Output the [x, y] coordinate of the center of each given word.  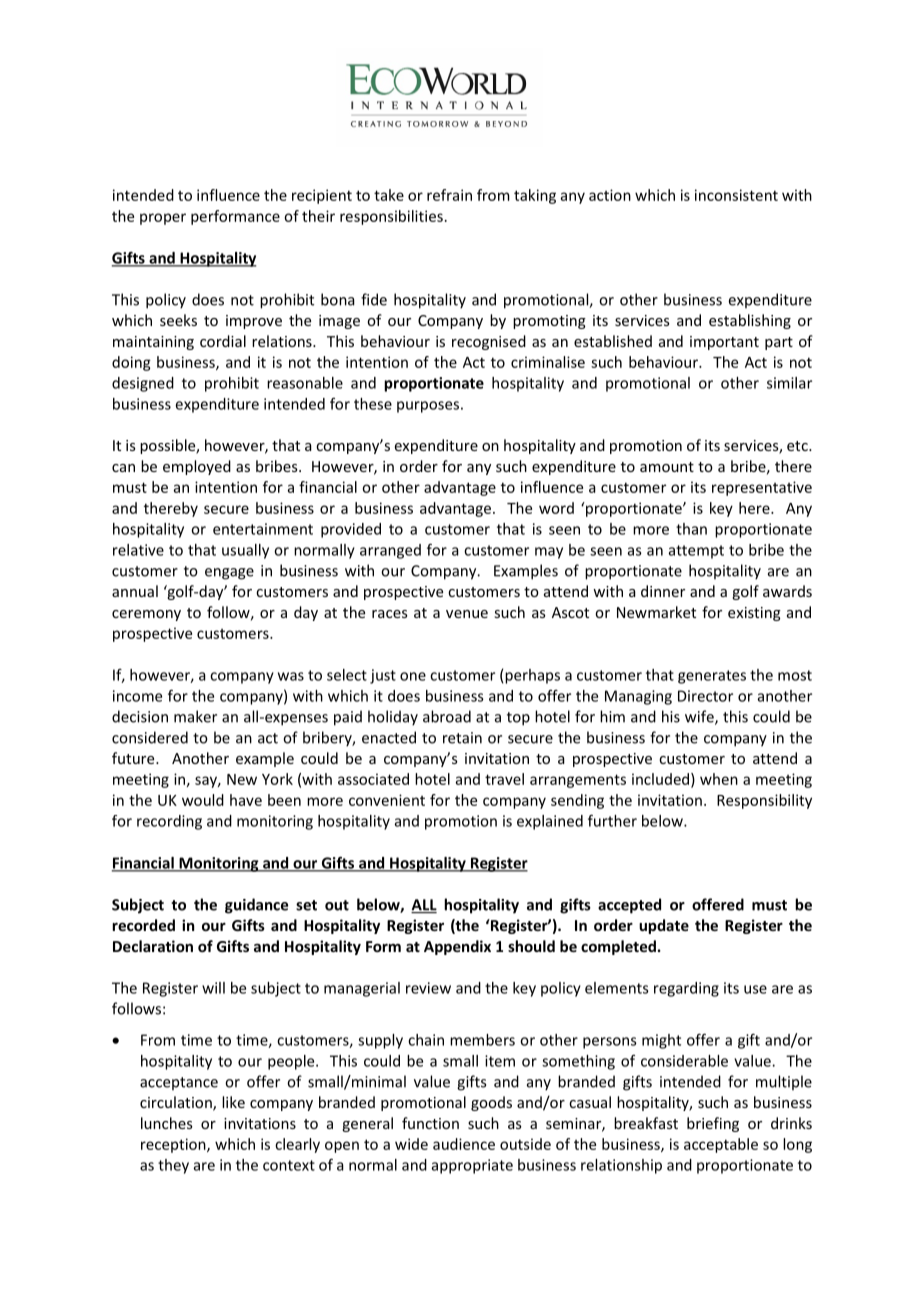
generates [712, 677]
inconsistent [736, 195]
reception [174, 1145]
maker [195, 716]
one [413, 676]
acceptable [721, 1145]
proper [163, 219]
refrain [449, 195]
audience [464, 1144]
